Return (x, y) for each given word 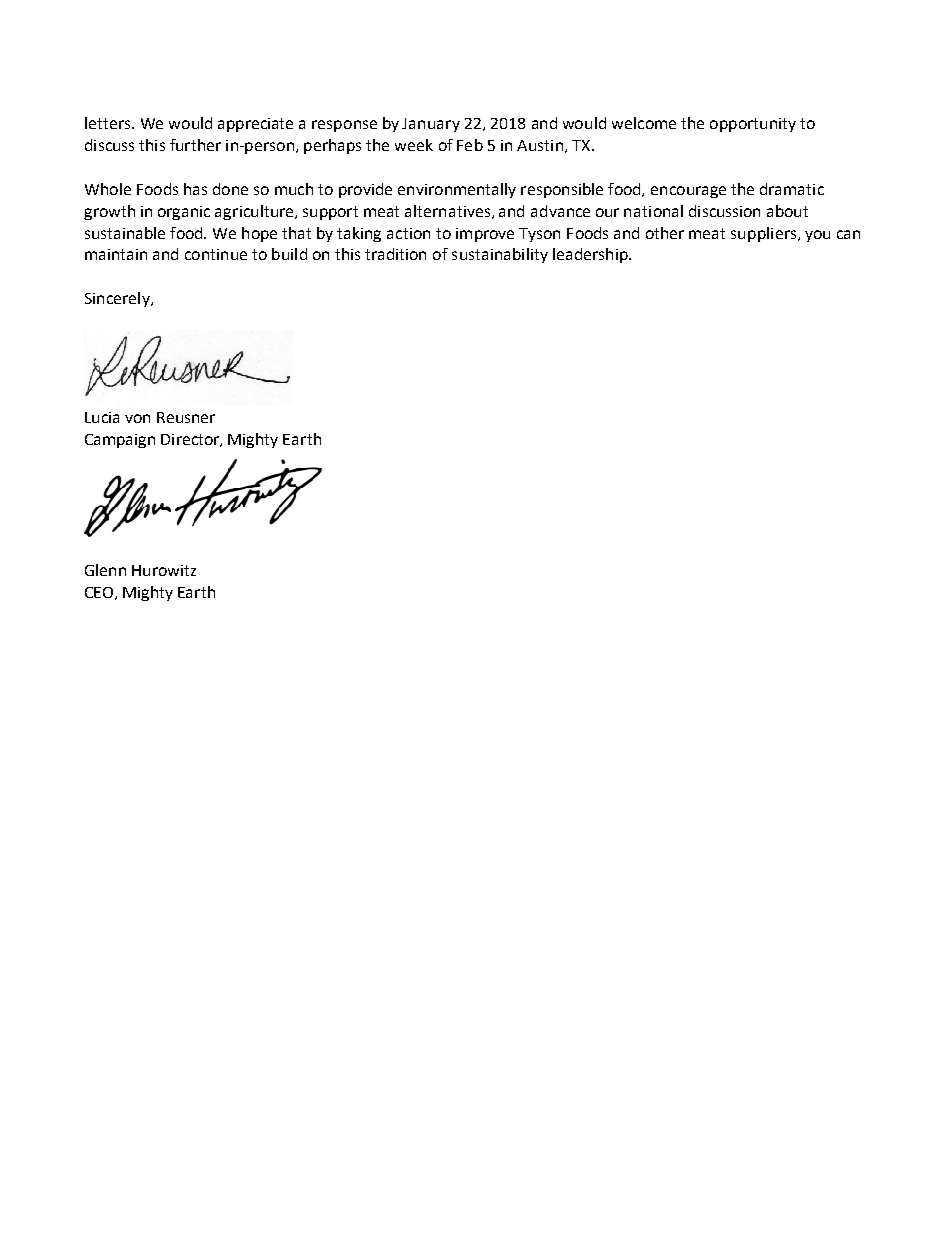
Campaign (120, 441)
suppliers (763, 234)
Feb (470, 145)
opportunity (753, 125)
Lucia (102, 417)
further (195, 145)
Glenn (105, 570)
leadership (591, 255)
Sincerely (118, 299)
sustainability (500, 255)
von (137, 418)
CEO (100, 593)
